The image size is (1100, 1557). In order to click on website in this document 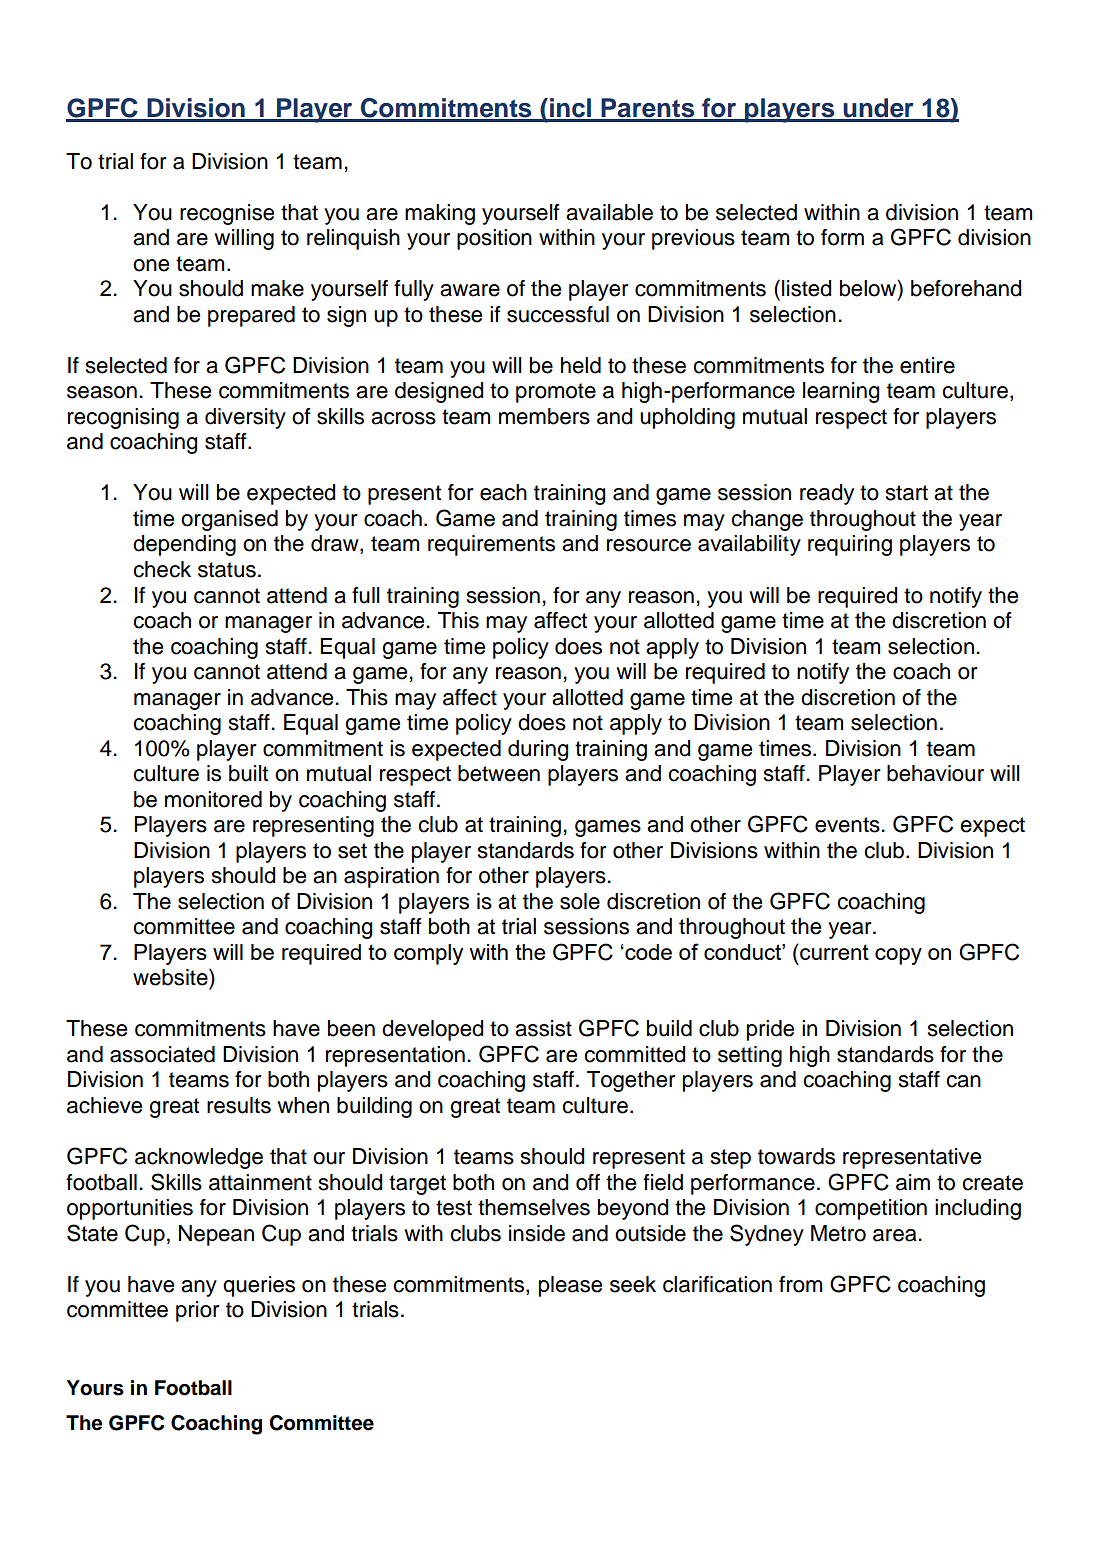, I will do `click(171, 977)`.
